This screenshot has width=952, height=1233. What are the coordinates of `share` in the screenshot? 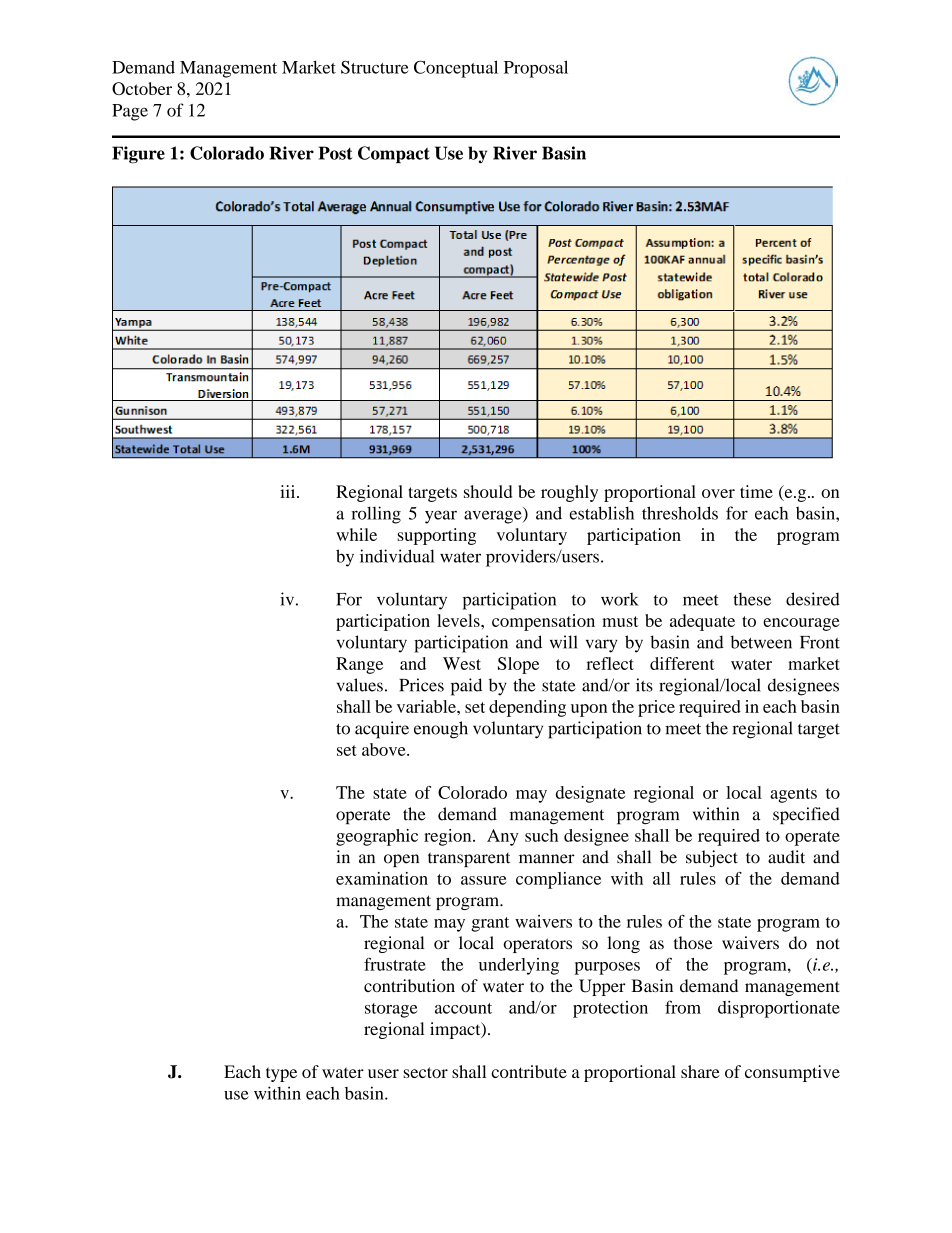 It's located at (700, 1071).
